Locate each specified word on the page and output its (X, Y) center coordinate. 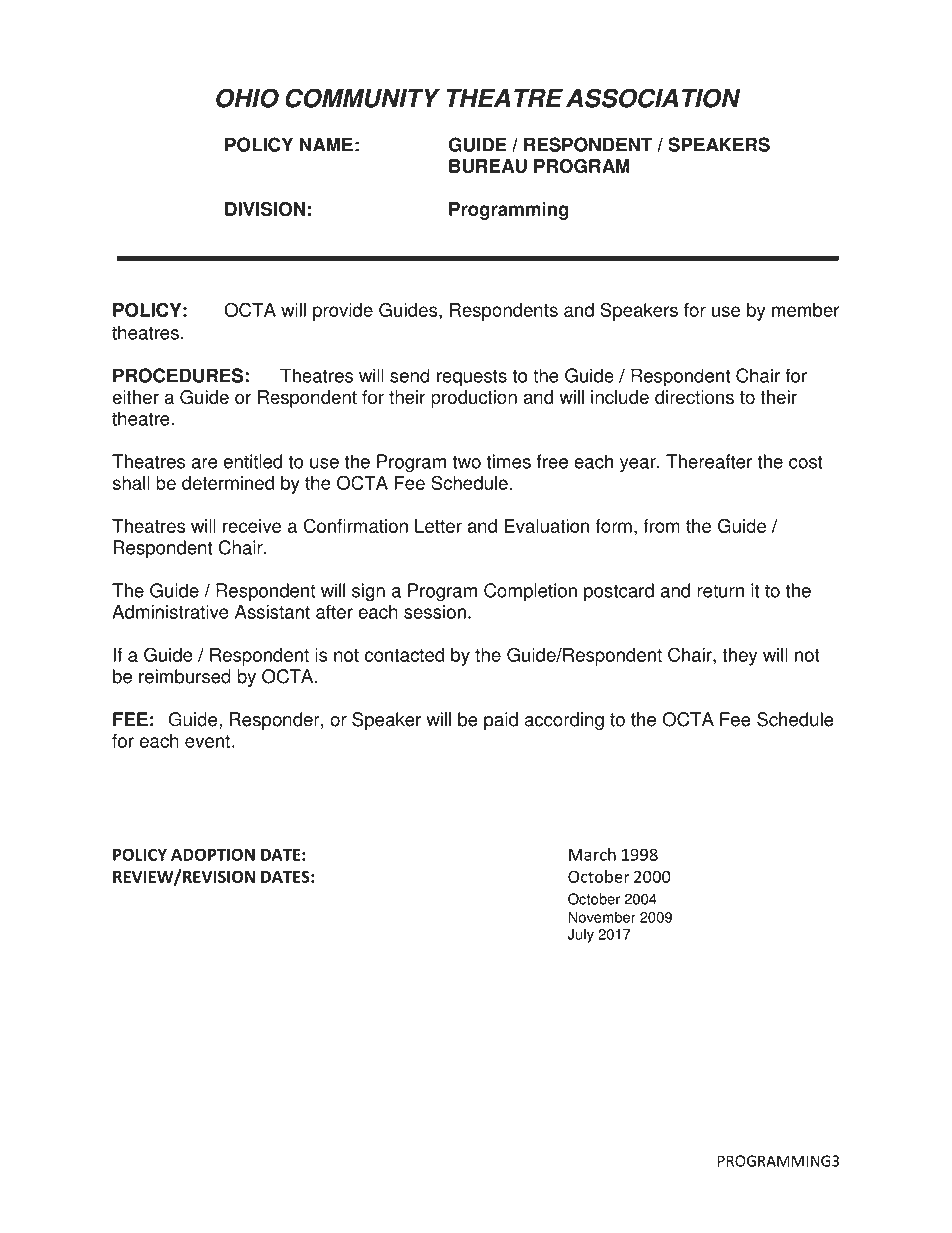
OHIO (247, 98)
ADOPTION (213, 854)
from (661, 526)
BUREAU (488, 166)
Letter (438, 526)
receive (252, 526)
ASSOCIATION (653, 98)
